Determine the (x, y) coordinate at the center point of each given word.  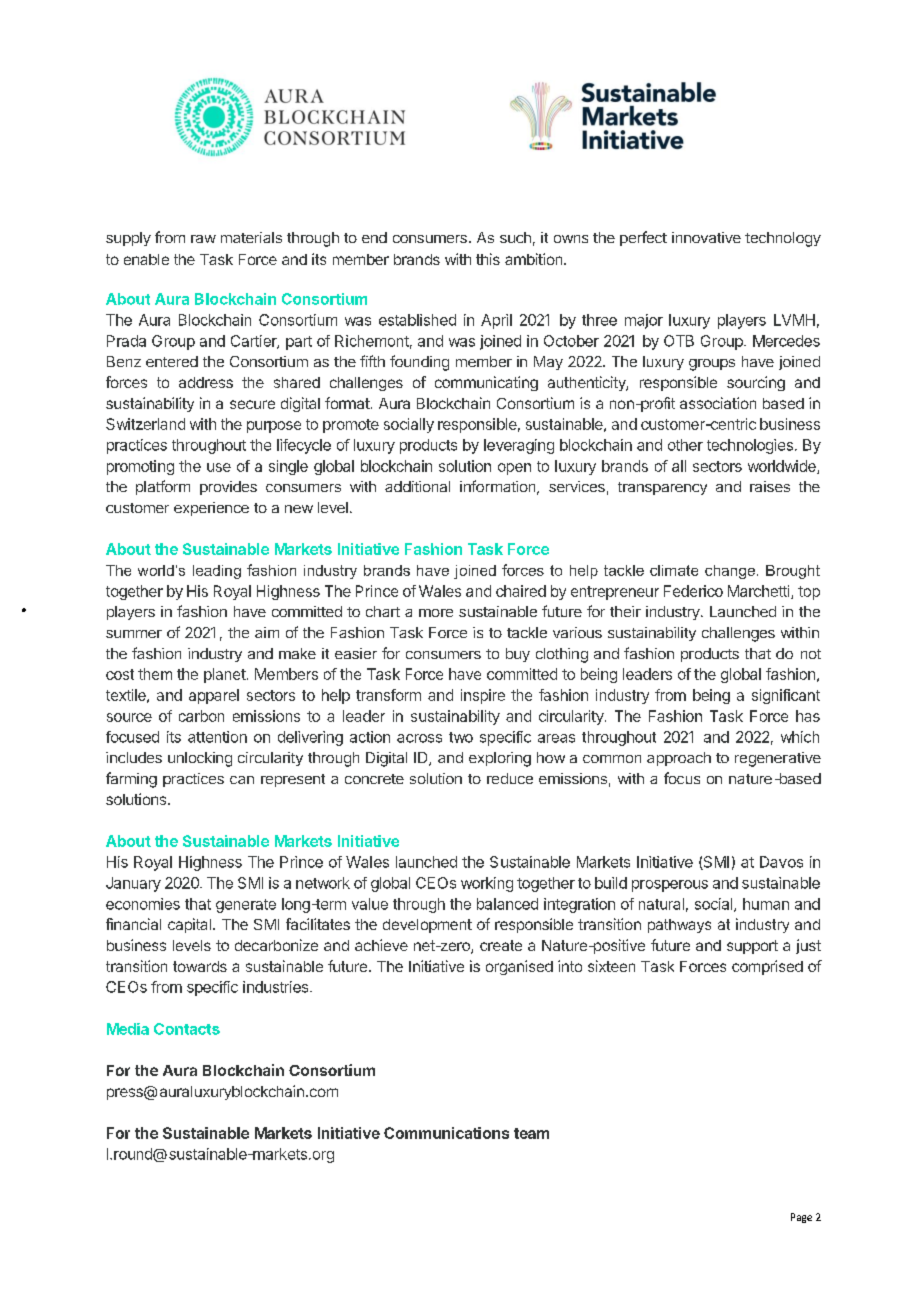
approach (679, 759)
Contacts (187, 1029)
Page (801, 1218)
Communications (446, 1133)
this (488, 259)
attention (217, 737)
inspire (483, 696)
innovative (706, 237)
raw (203, 239)
